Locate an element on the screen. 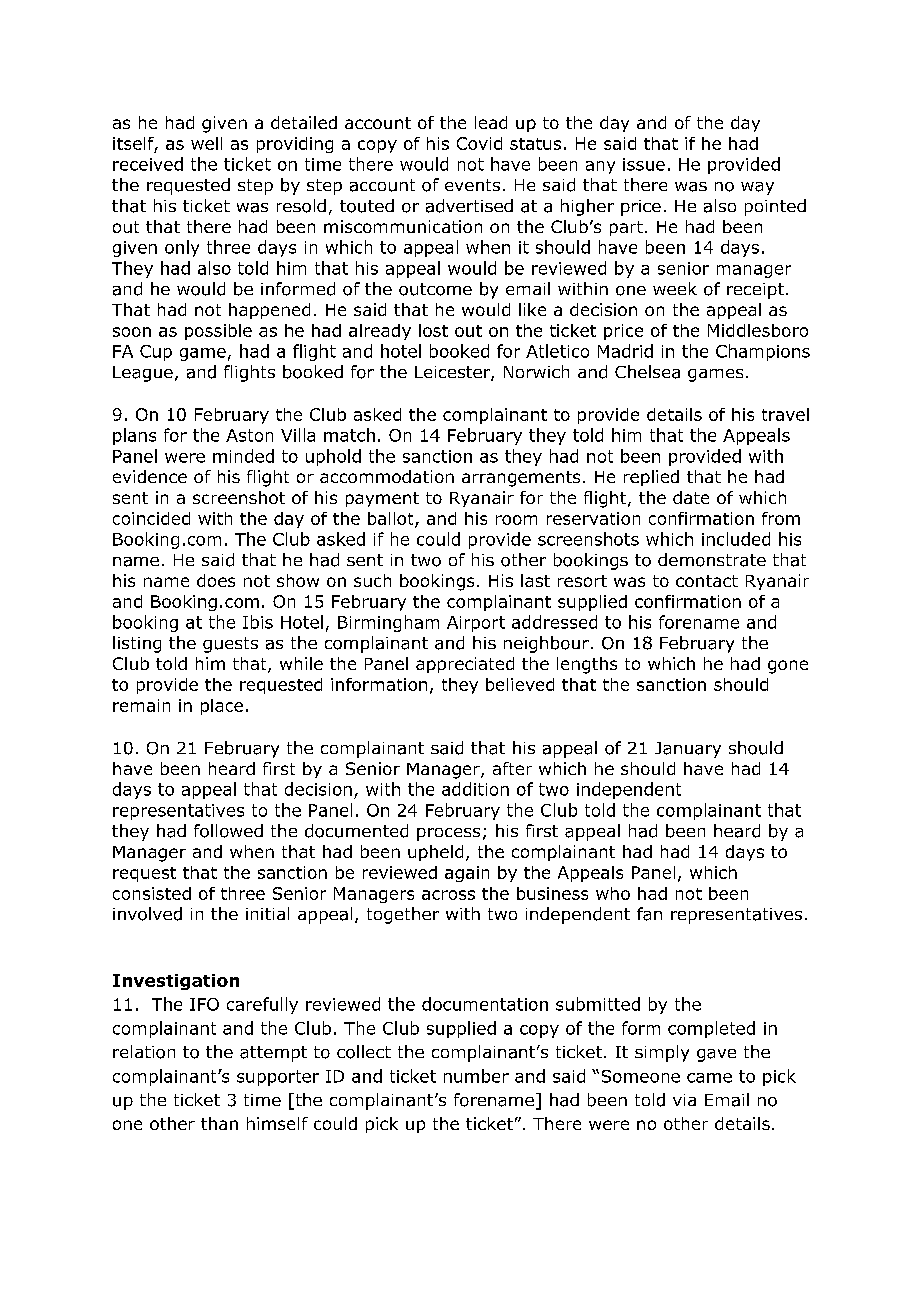  Champions is located at coordinates (763, 352).
